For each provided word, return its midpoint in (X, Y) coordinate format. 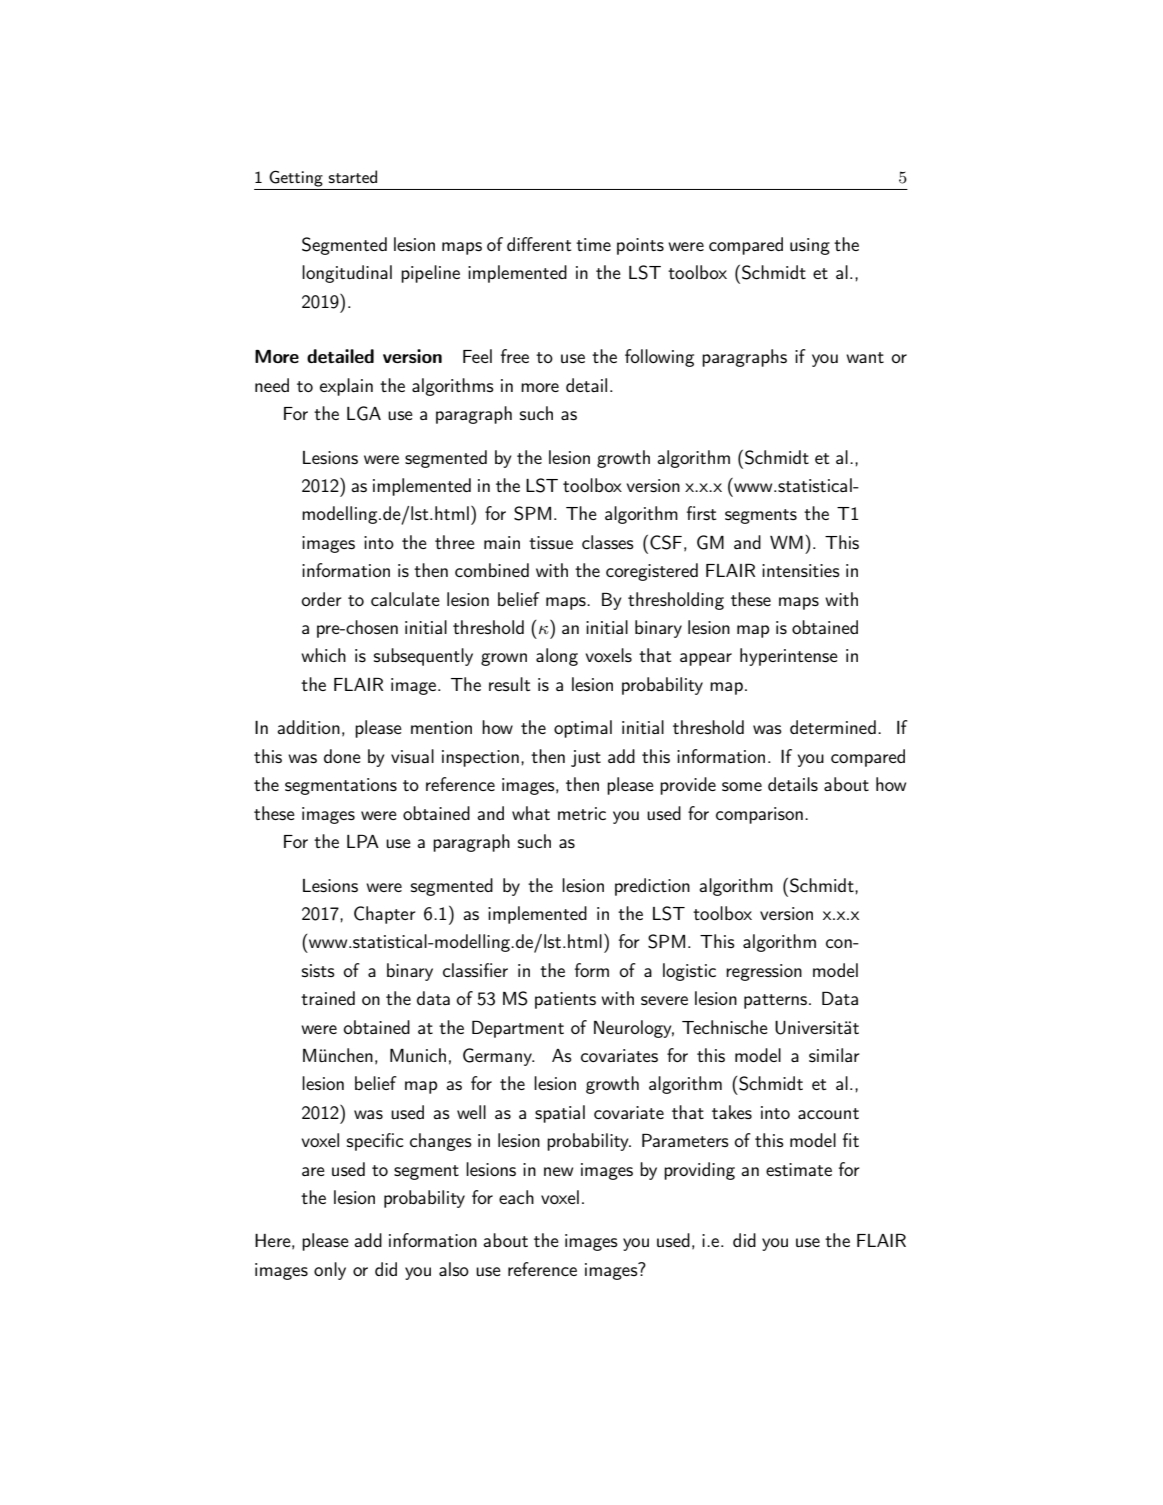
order (321, 599)
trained (328, 998)
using (810, 246)
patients (565, 1000)
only (330, 1271)
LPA (363, 841)
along (557, 657)
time (593, 244)
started (353, 176)
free (515, 356)
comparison (759, 815)
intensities (801, 570)
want (865, 357)
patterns (777, 1001)
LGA (364, 413)
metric (582, 813)
